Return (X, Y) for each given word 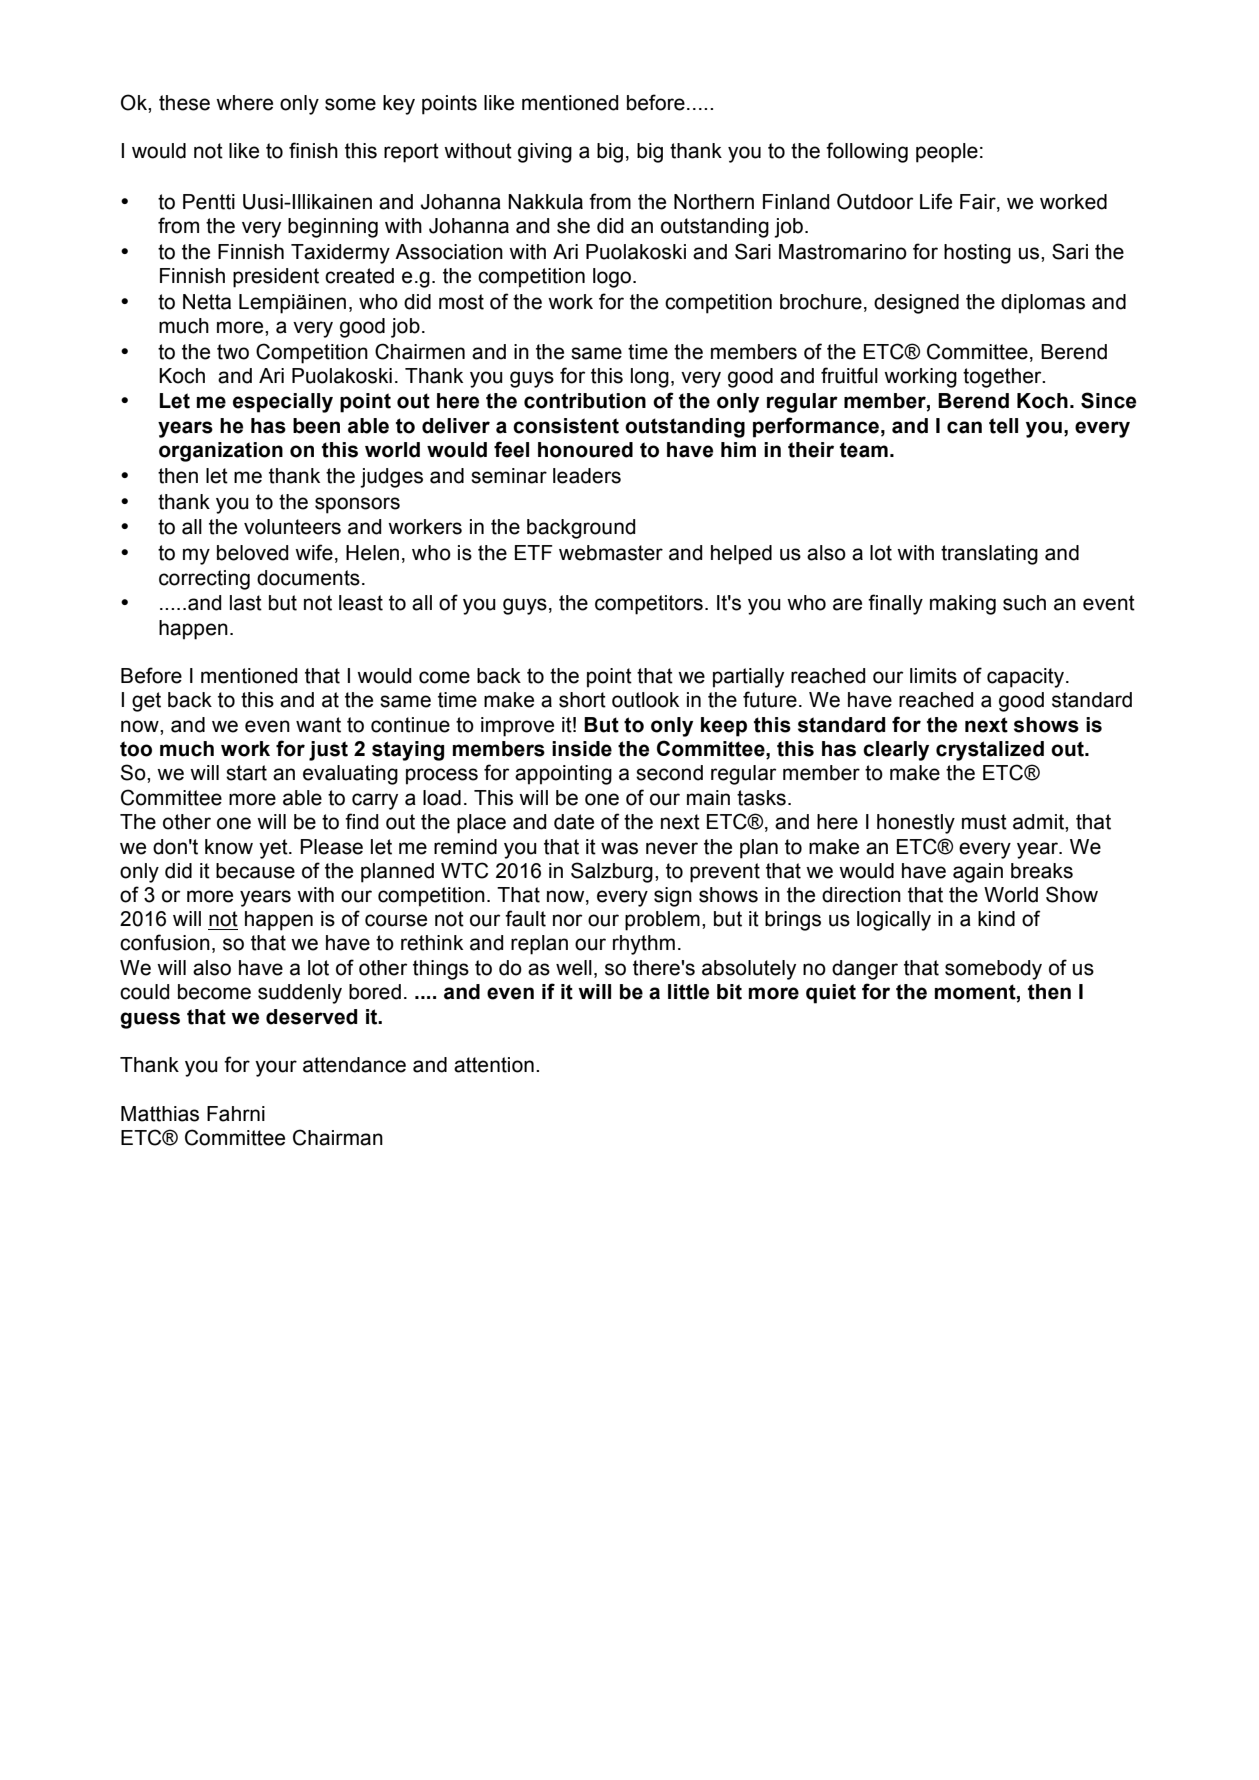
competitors (649, 605)
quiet (831, 994)
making (963, 605)
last (246, 603)
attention (494, 1065)
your (276, 1068)
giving (545, 153)
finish (313, 150)
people (947, 153)
